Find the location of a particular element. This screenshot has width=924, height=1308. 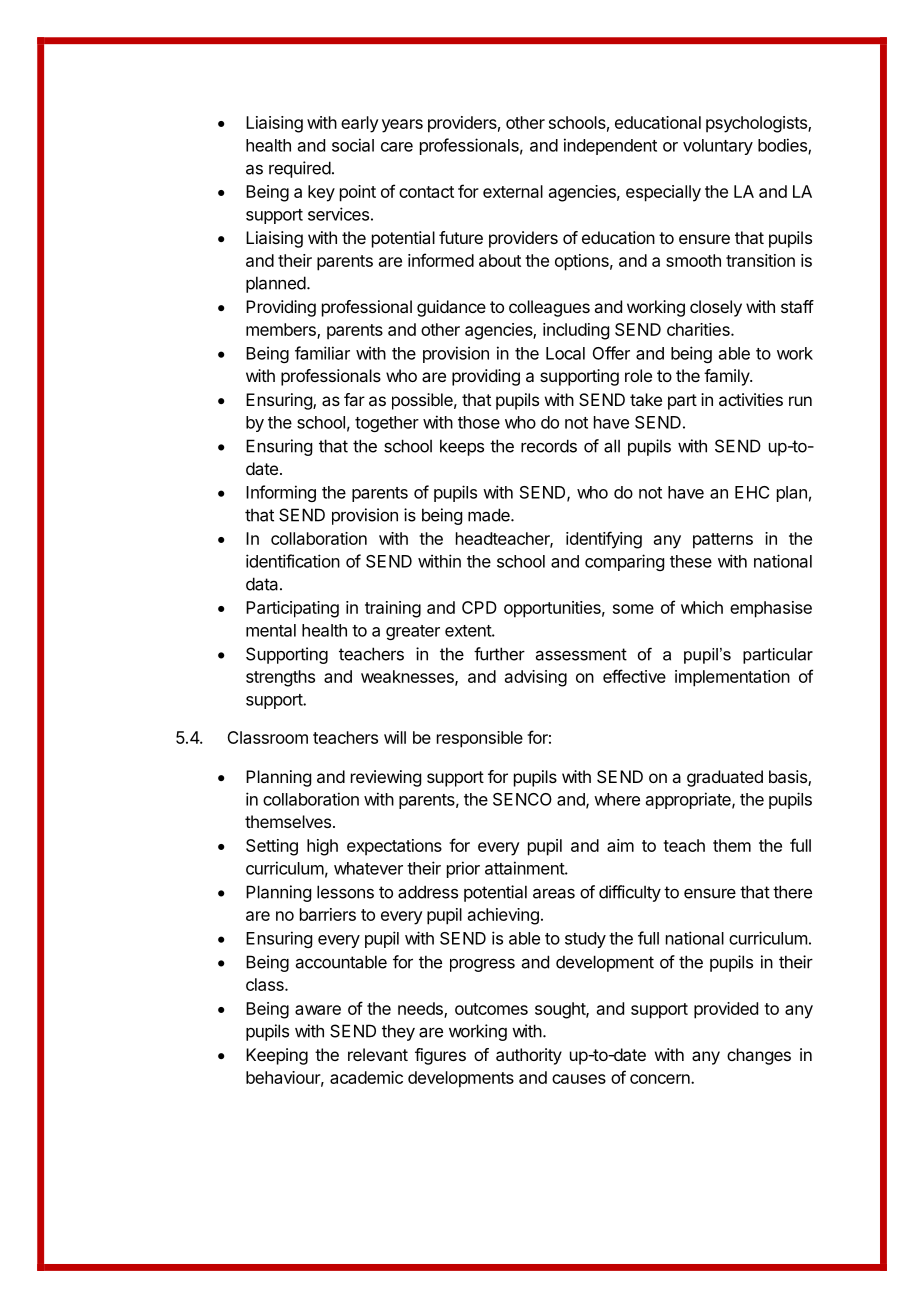

identification is located at coordinates (293, 561).
